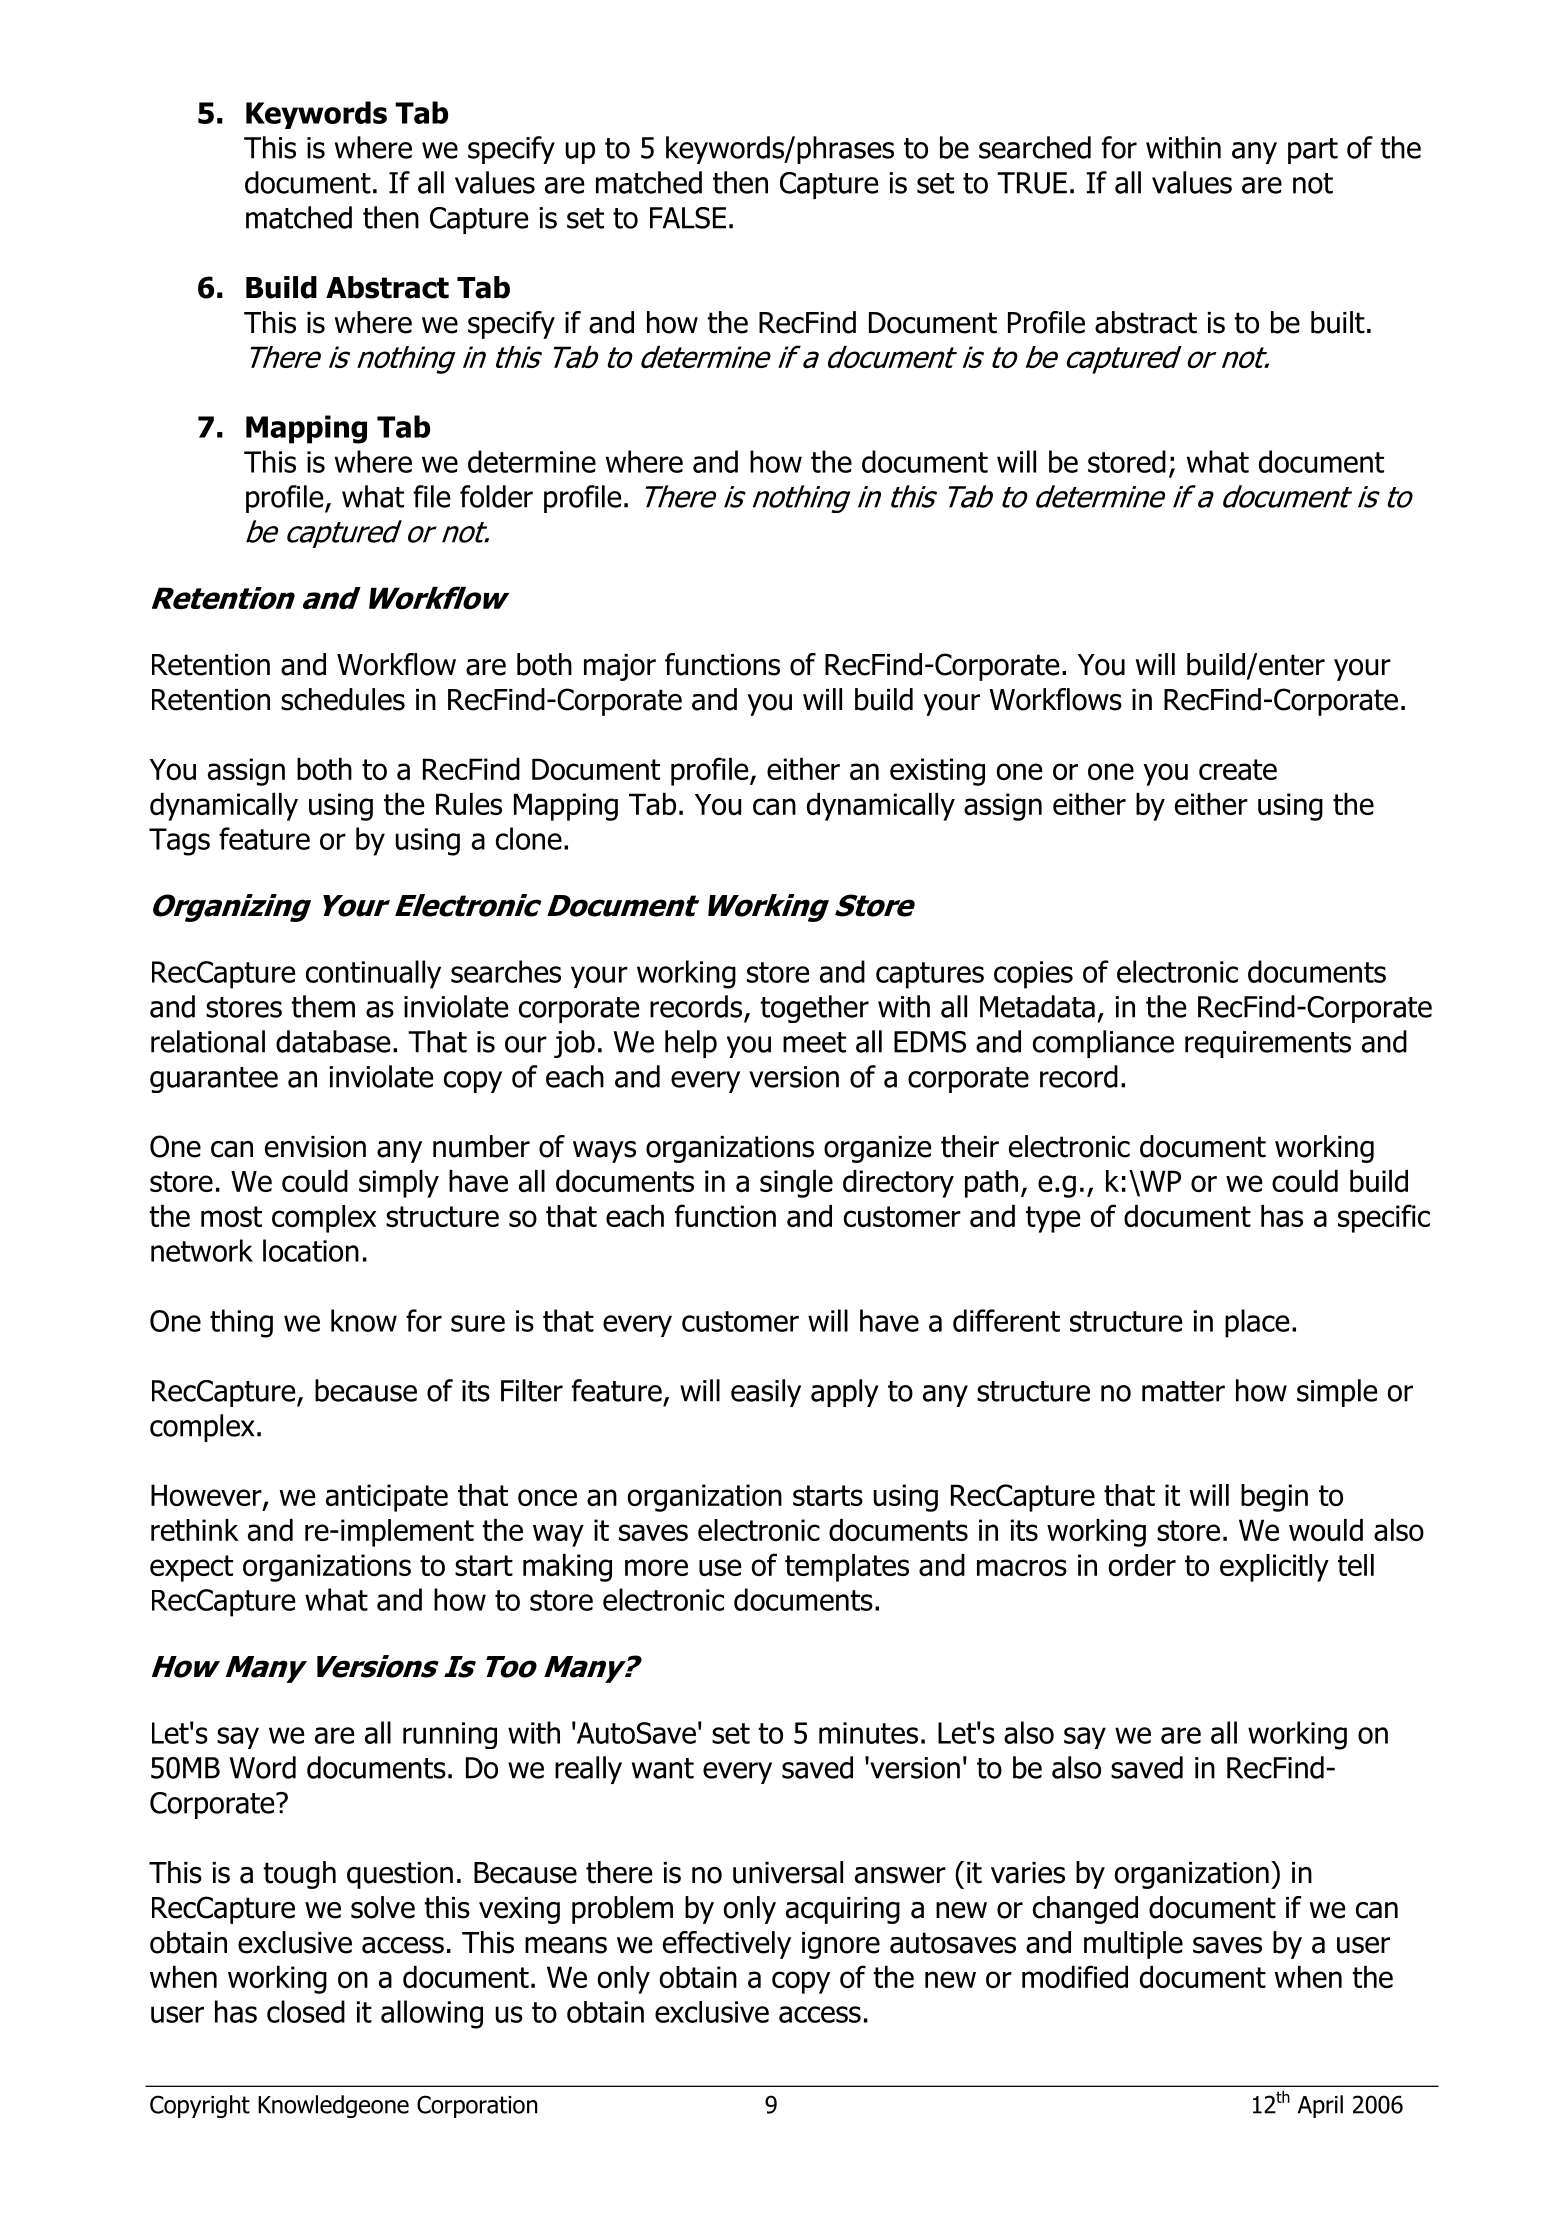 The height and width of the screenshot is (2213, 1564). I want to click on FALSE, so click(688, 218).
